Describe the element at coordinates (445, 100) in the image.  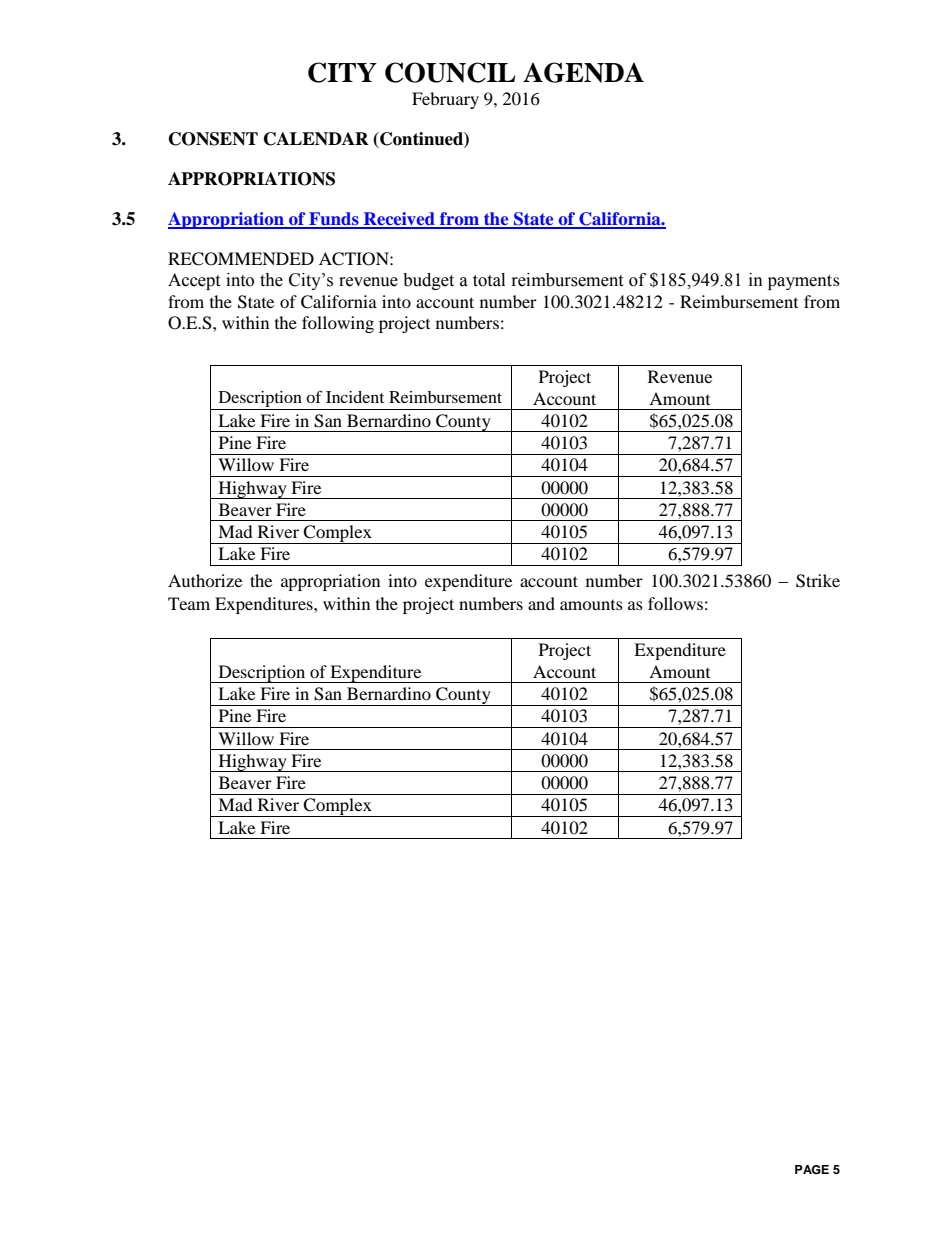
I see `February` at that location.
